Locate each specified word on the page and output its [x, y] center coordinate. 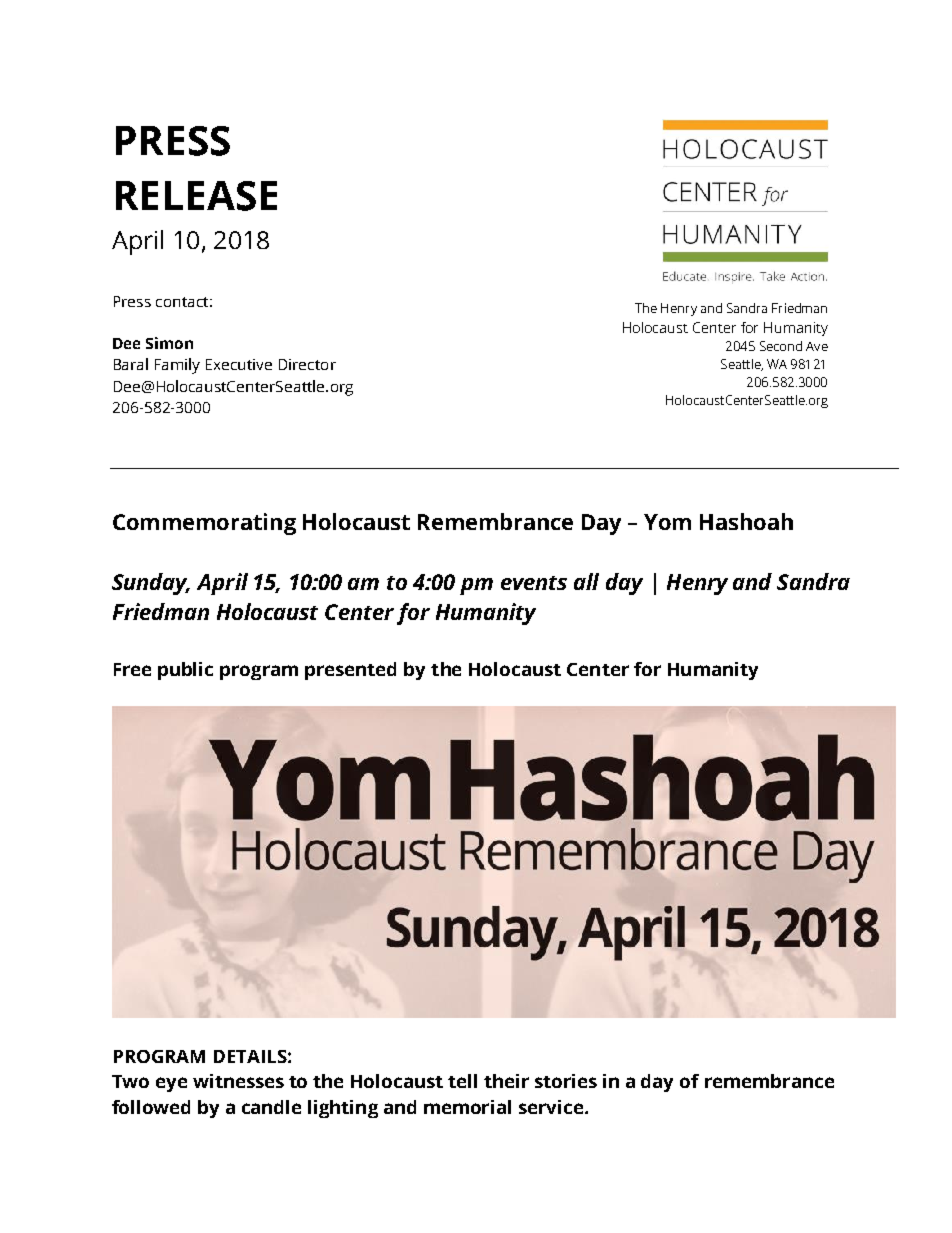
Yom [667, 522]
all [586, 581]
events [534, 583]
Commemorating [204, 524]
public [185, 671]
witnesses [238, 1081]
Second [781, 346]
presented [350, 671]
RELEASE [196, 196]
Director [307, 364]
